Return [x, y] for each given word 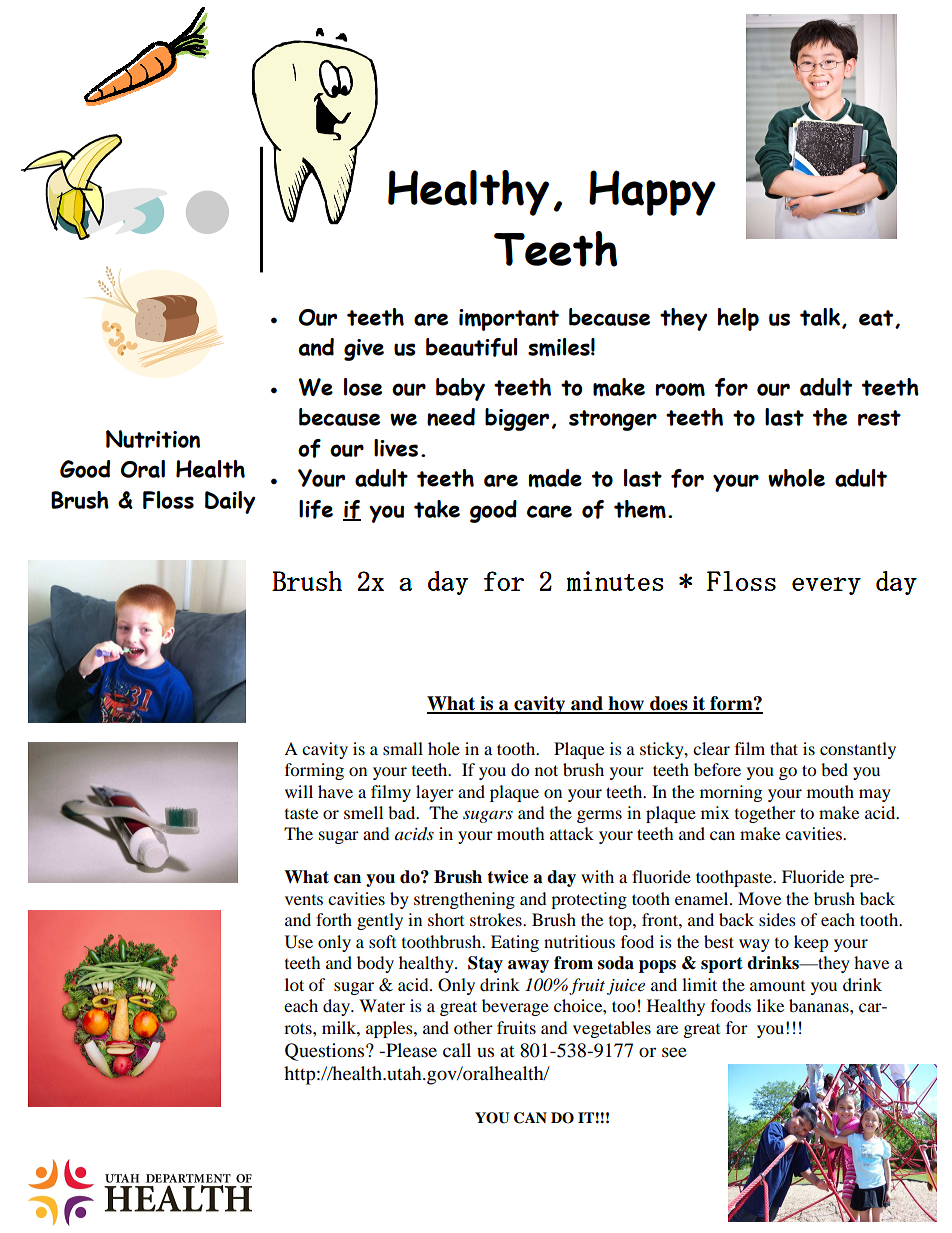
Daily [230, 502]
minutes [614, 581]
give [364, 350]
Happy [652, 193]
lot [294, 984]
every [826, 586]
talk [821, 318]
